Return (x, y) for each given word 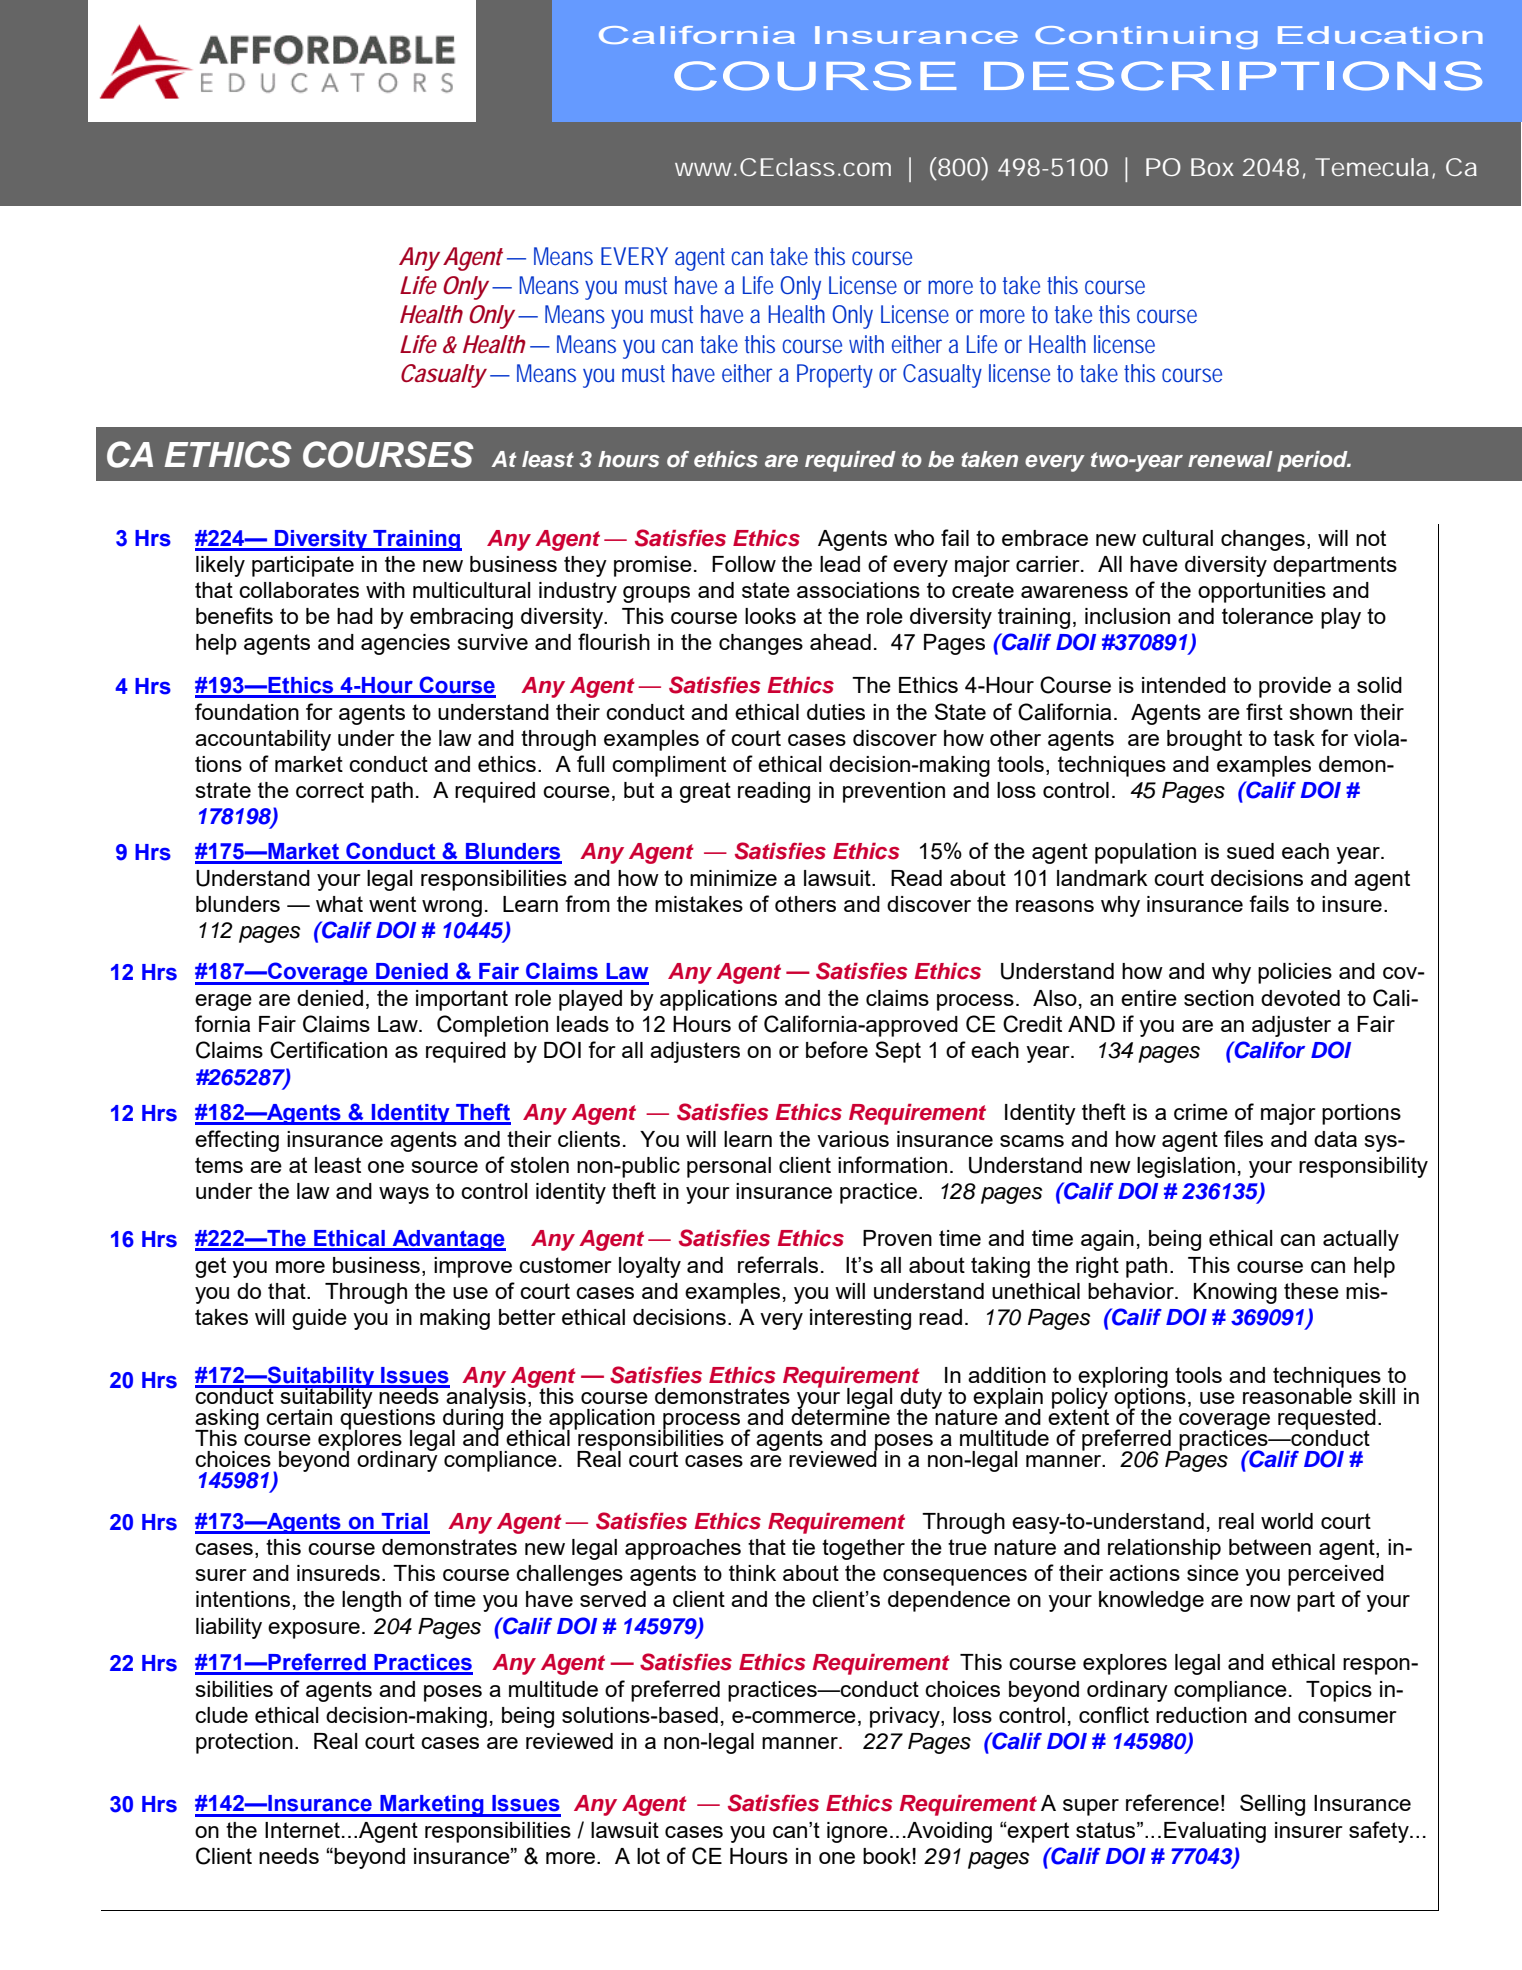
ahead (840, 642)
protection (244, 1743)
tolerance (1267, 616)
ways (404, 1195)
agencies (405, 644)
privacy (906, 1717)
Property (835, 376)
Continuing (1146, 37)
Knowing (1235, 1293)
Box (1212, 167)
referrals (778, 1264)
